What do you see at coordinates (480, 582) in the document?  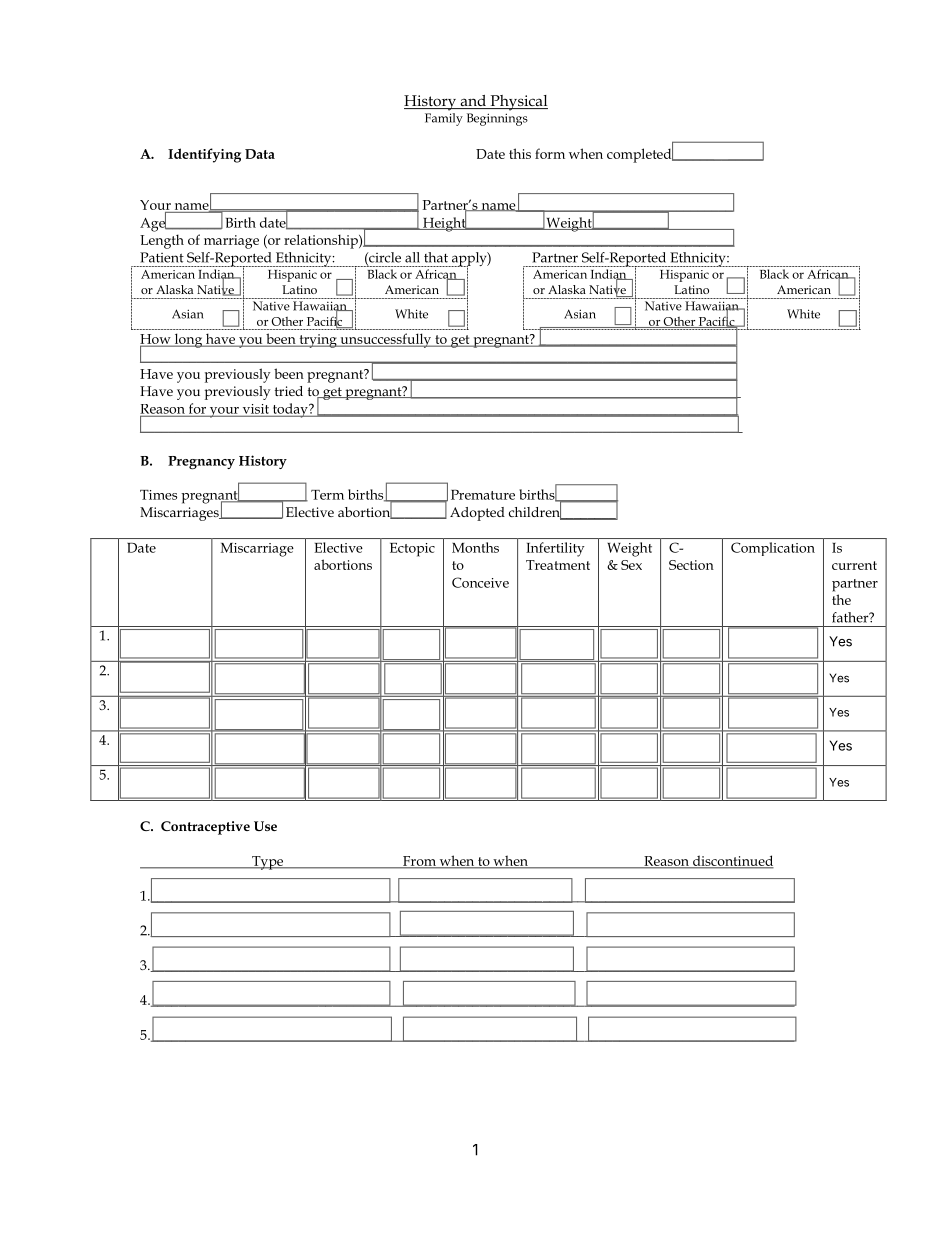 I see `Conceive` at bounding box center [480, 582].
